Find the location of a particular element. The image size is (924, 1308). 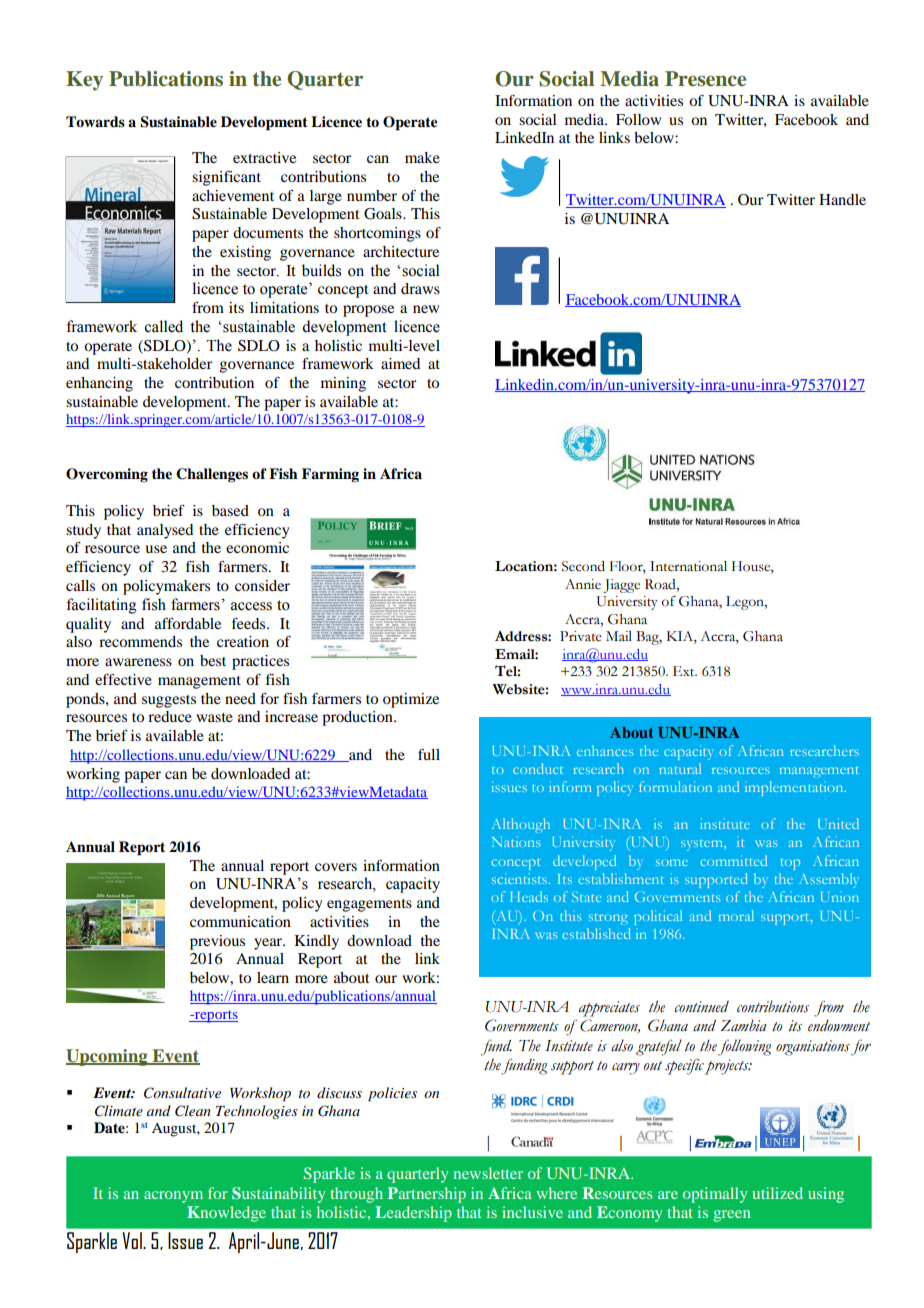

awareness is located at coordinates (138, 662).
